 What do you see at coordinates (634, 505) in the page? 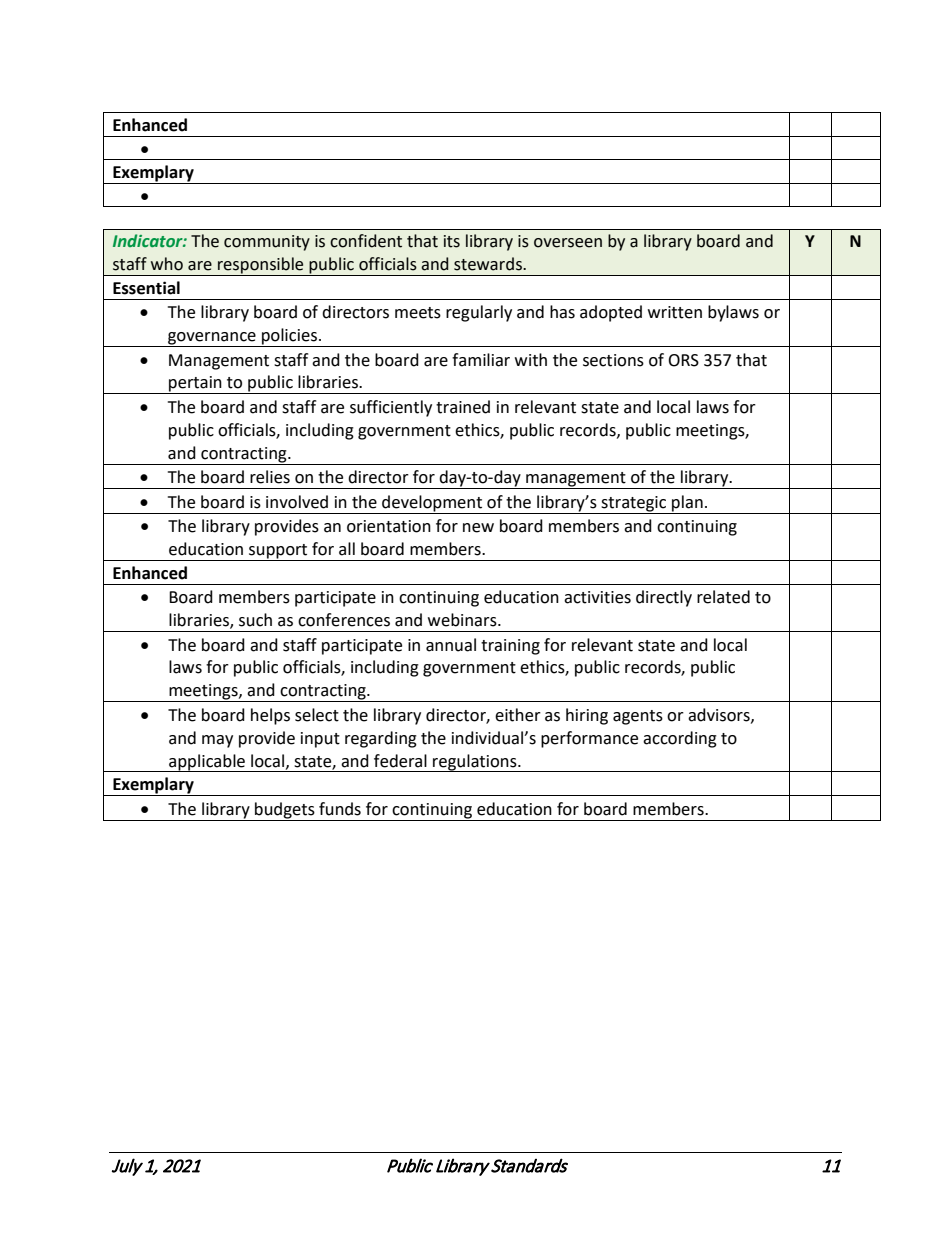
I see `strategic` at bounding box center [634, 505].
